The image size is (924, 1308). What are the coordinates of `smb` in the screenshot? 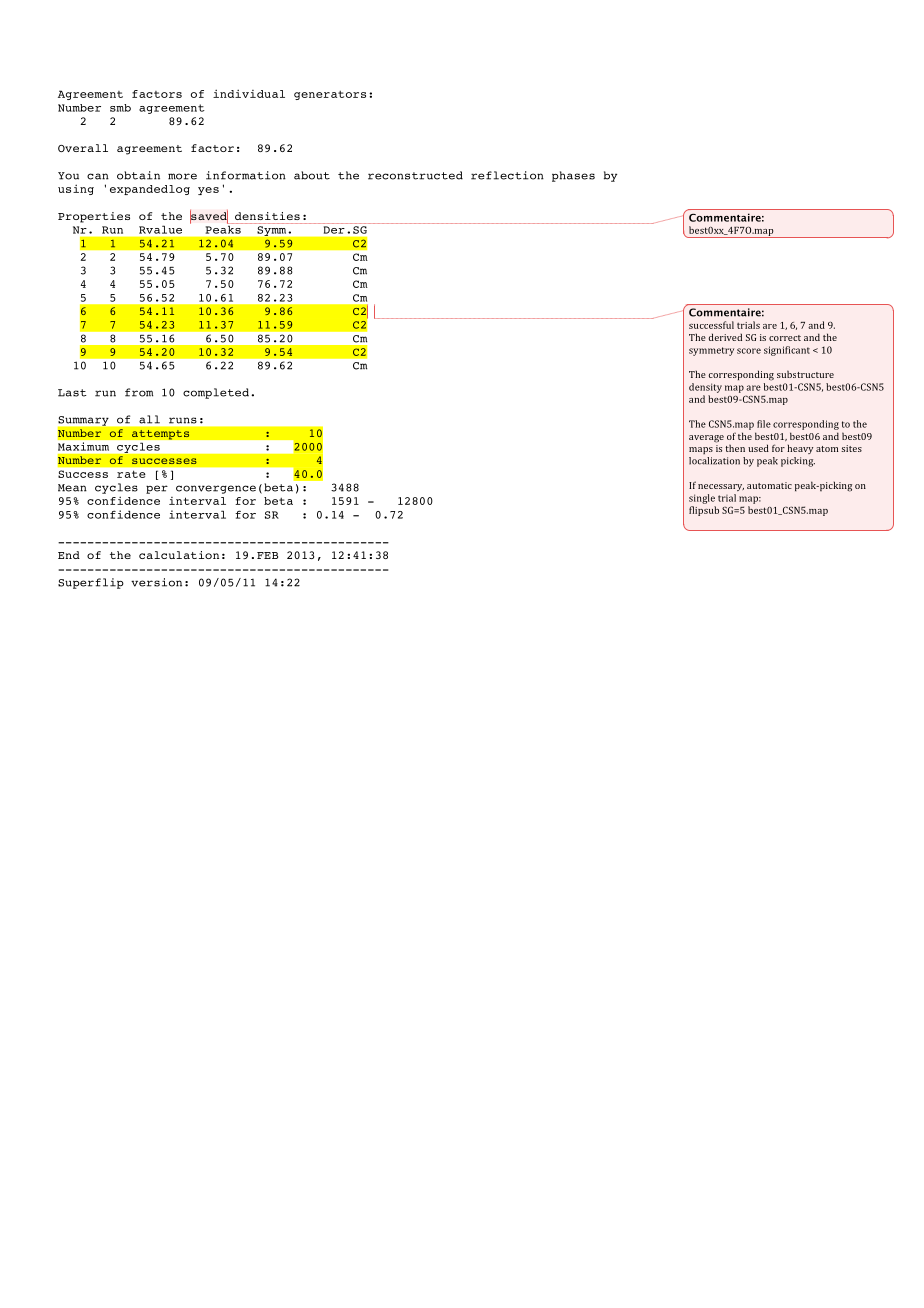 It's located at (120, 108).
